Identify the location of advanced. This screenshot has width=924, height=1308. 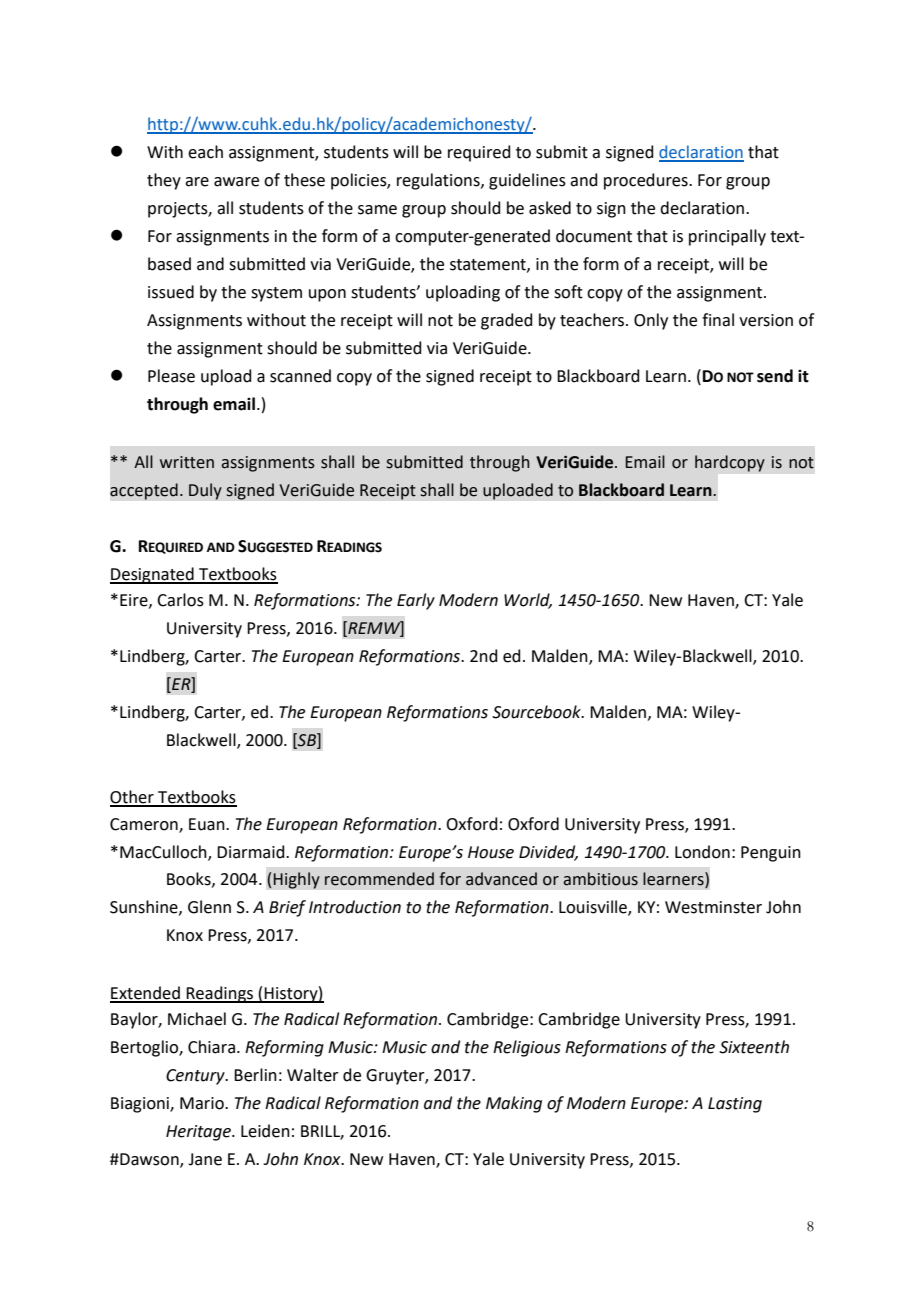
(501, 879).
